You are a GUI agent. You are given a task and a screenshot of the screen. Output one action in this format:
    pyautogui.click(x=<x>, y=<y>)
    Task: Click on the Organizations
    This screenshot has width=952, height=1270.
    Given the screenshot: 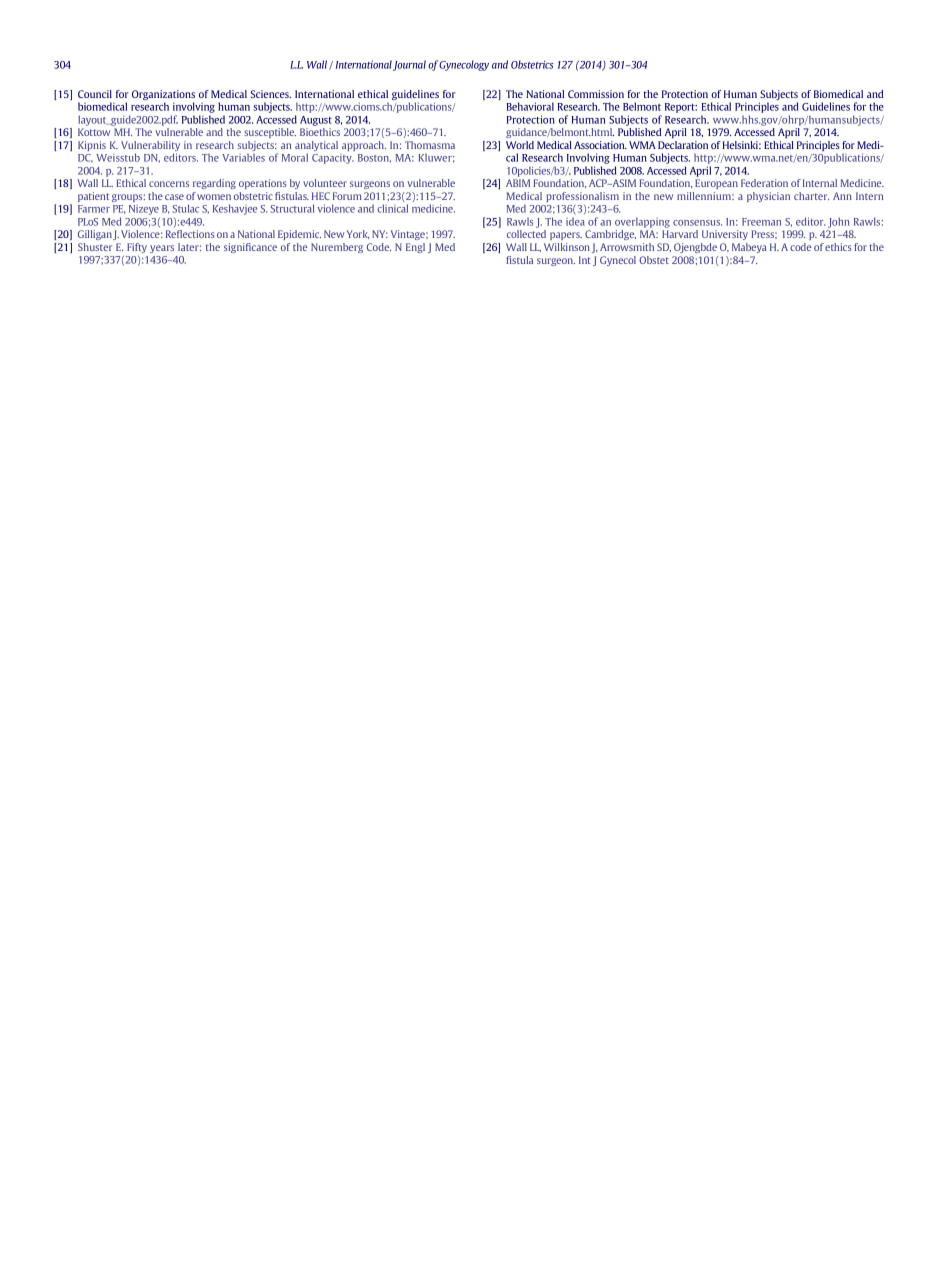 What is the action you would take?
    pyautogui.click(x=163, y=95)
